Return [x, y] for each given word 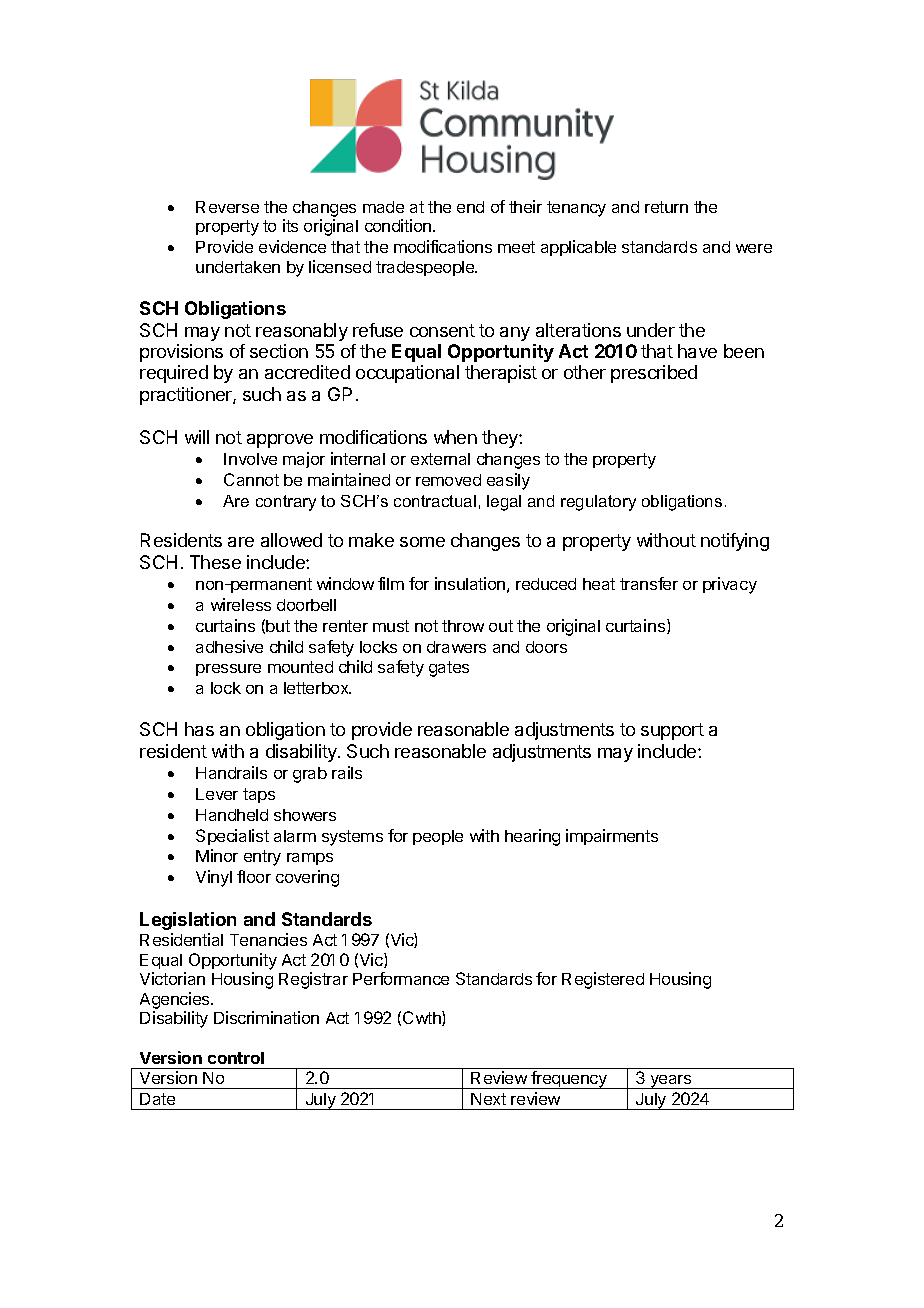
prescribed [654, 374]
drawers [456, 647]
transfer [649, 583]
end [470, 207]
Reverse [227, 207]
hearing [532, 837]
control [236, 1058]
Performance [401, 978]
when [455, 437]
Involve [250, 459]
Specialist [232, 837]
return [666, 207]
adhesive [229, 646]
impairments [612, 837]
